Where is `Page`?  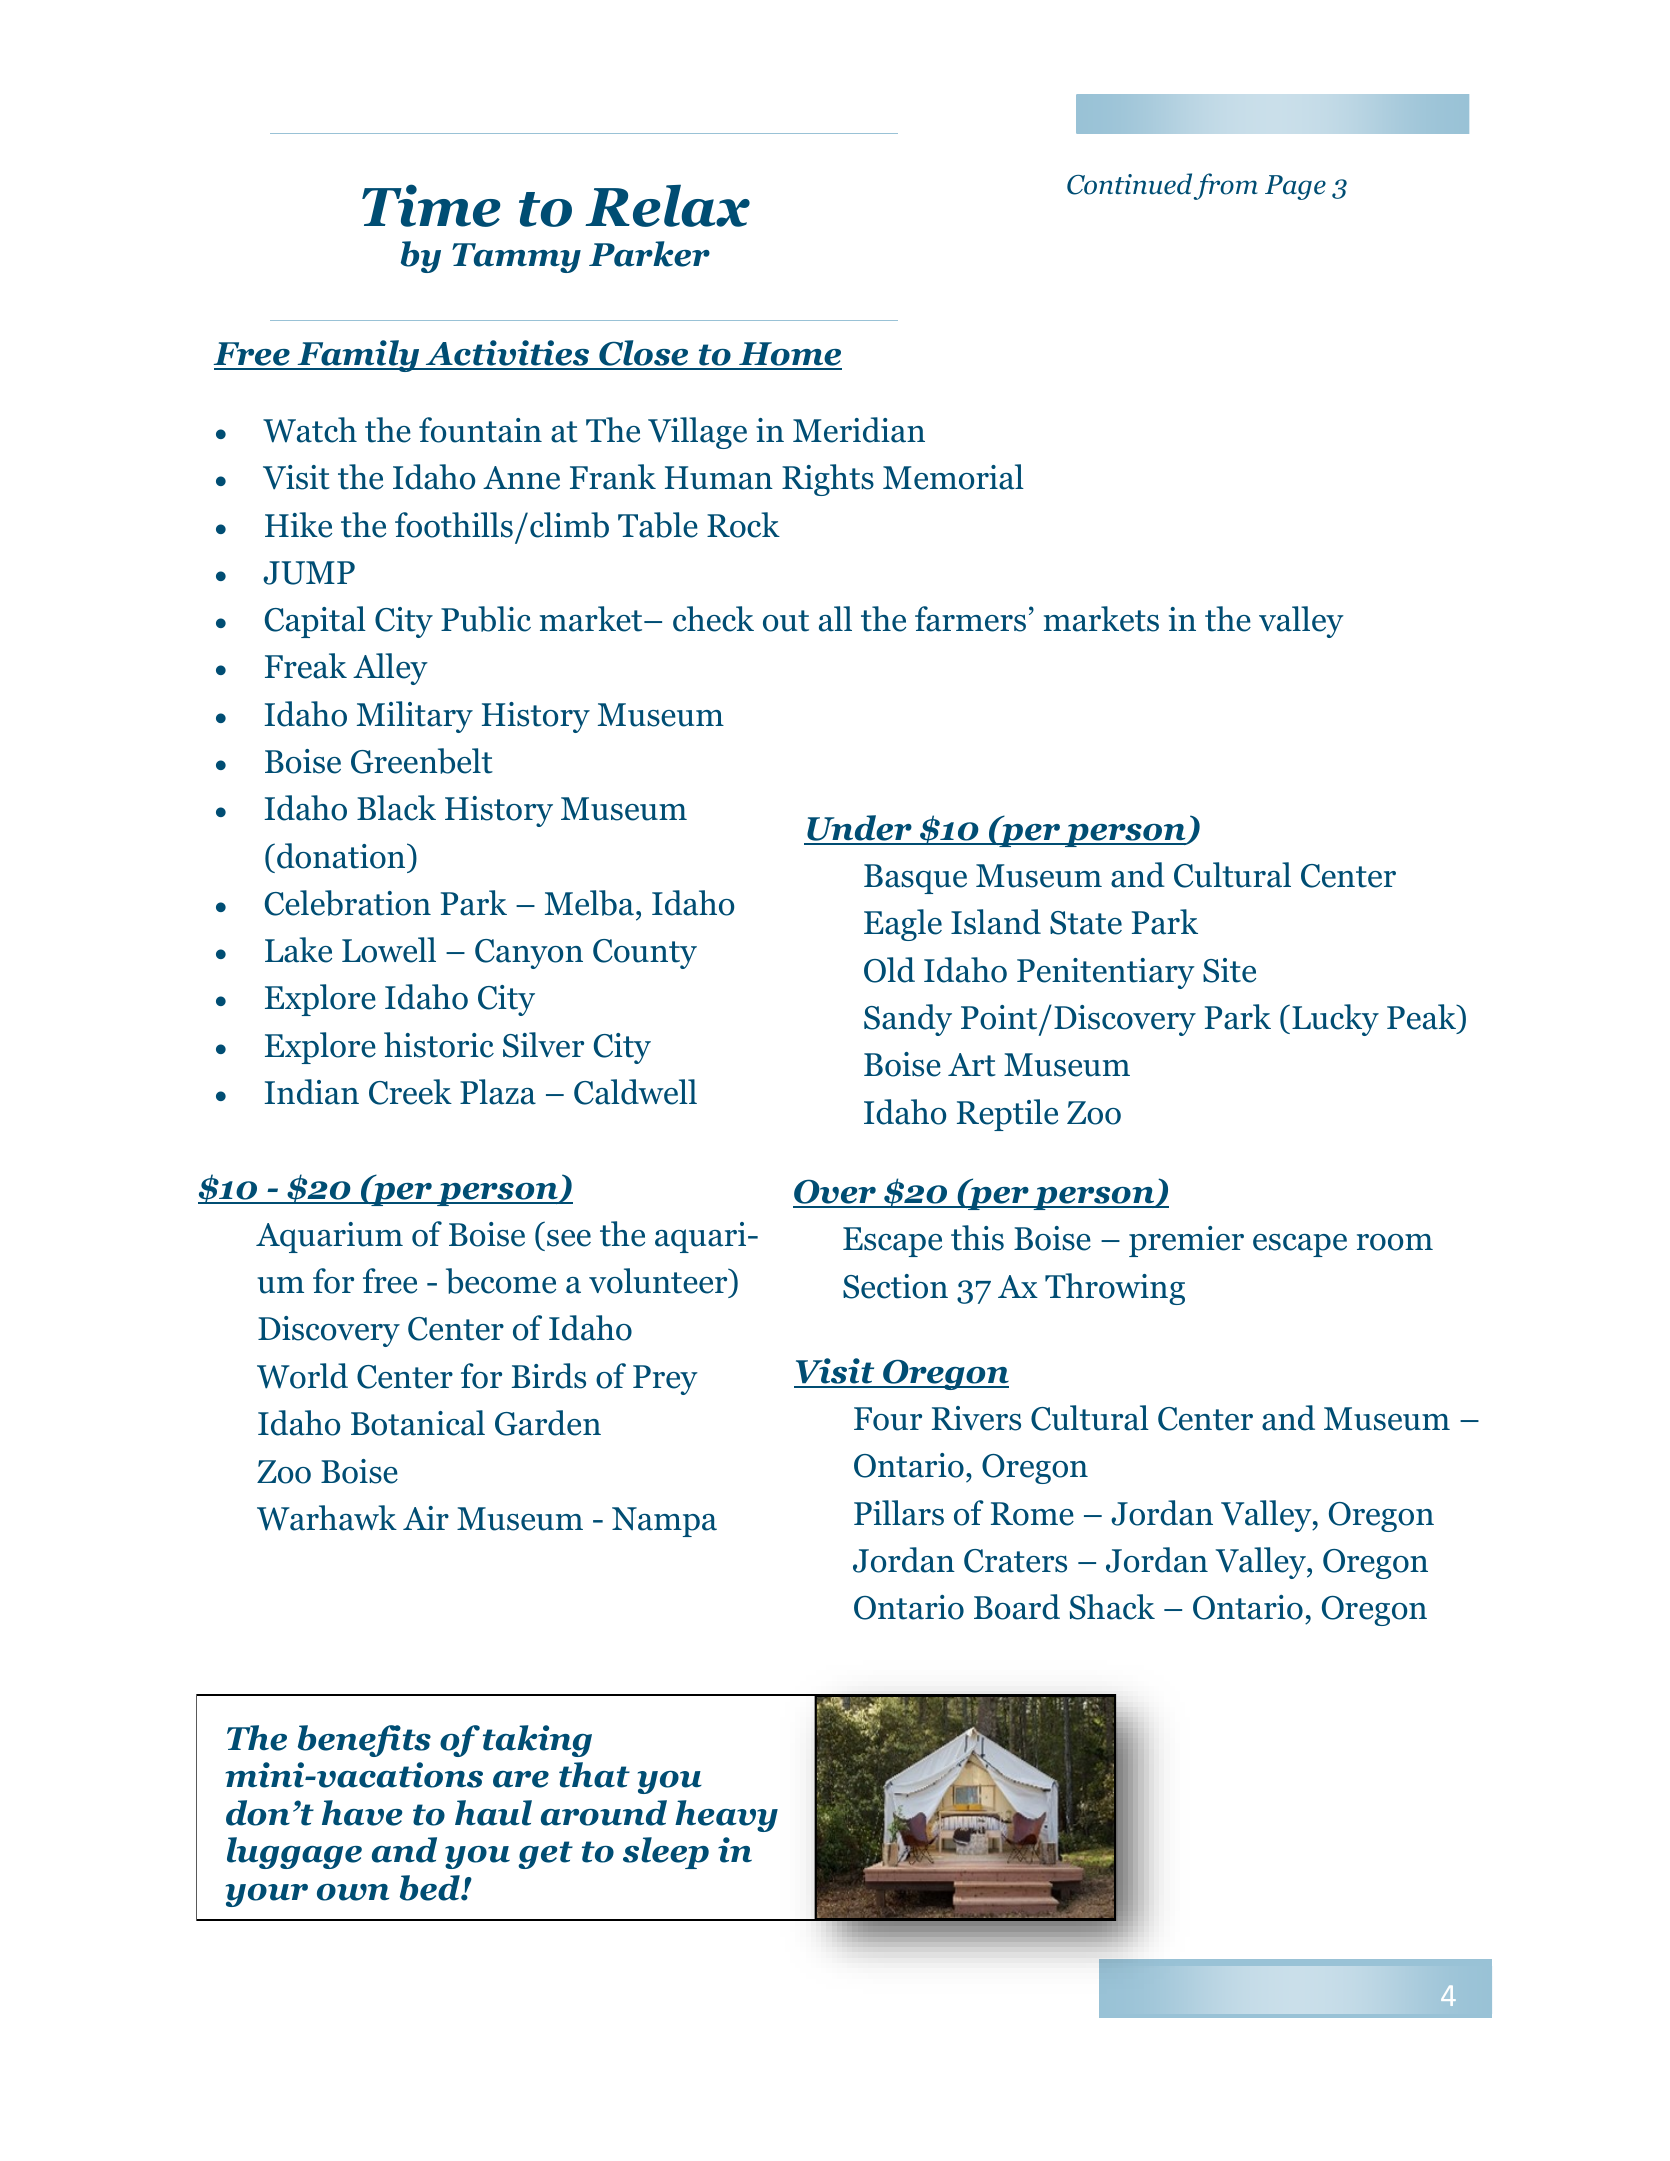 Page is located at coordinates (1295, 187).
